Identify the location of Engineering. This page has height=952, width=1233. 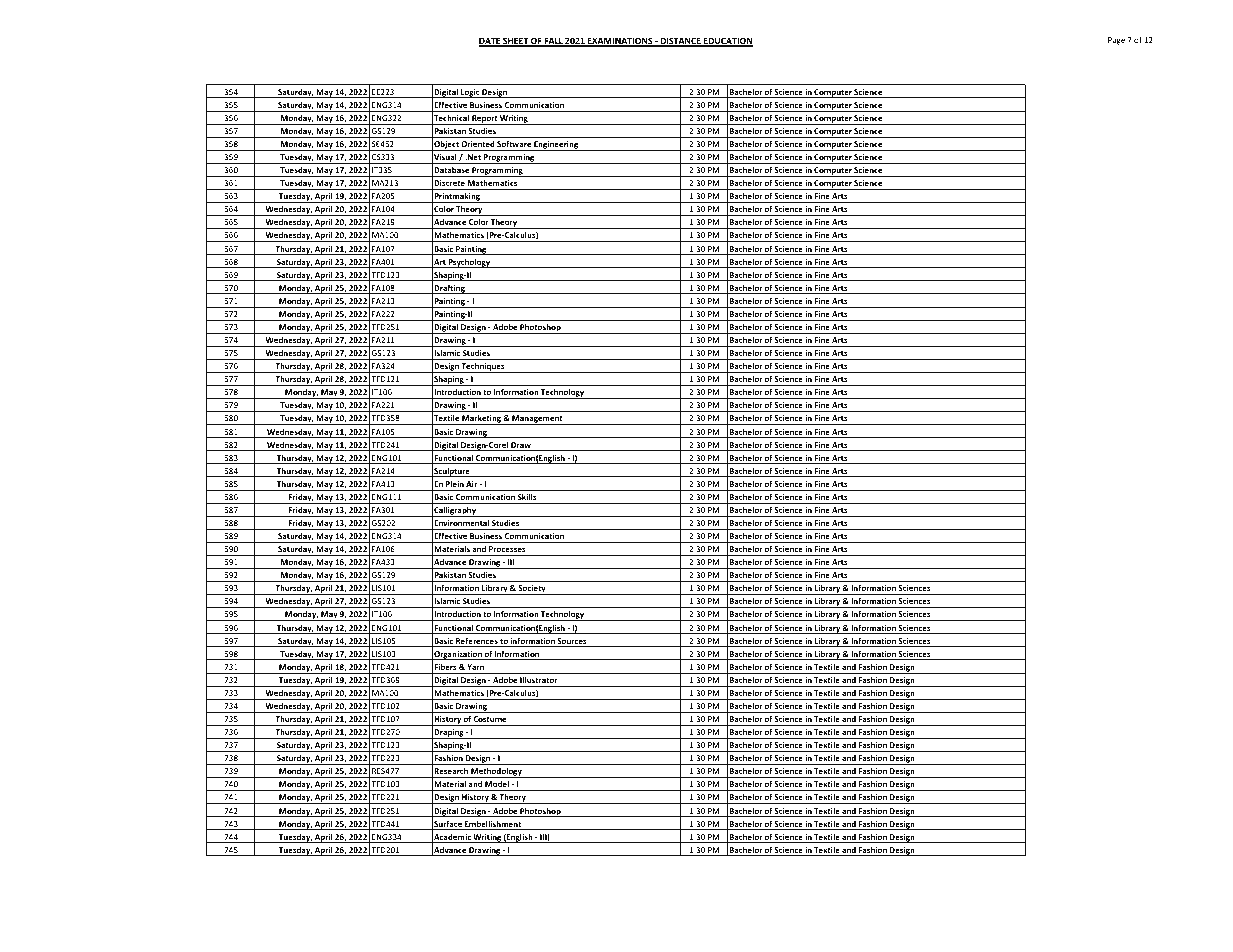
(556, 146).
